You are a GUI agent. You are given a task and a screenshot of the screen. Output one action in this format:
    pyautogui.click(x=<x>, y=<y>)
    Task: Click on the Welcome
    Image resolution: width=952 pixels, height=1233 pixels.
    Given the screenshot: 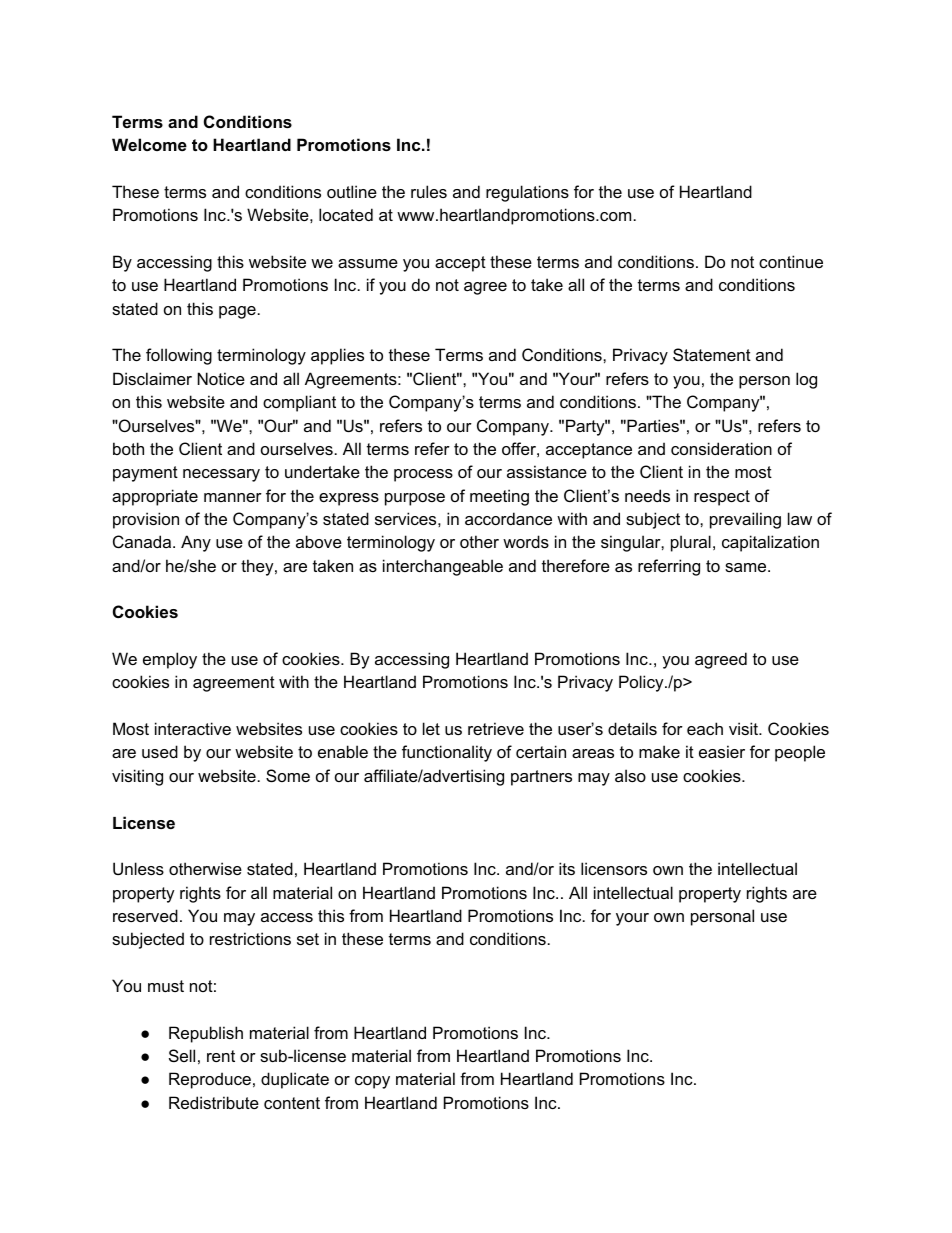 What is the action you would take?
    pyautogui.click(x=149, y=144)
